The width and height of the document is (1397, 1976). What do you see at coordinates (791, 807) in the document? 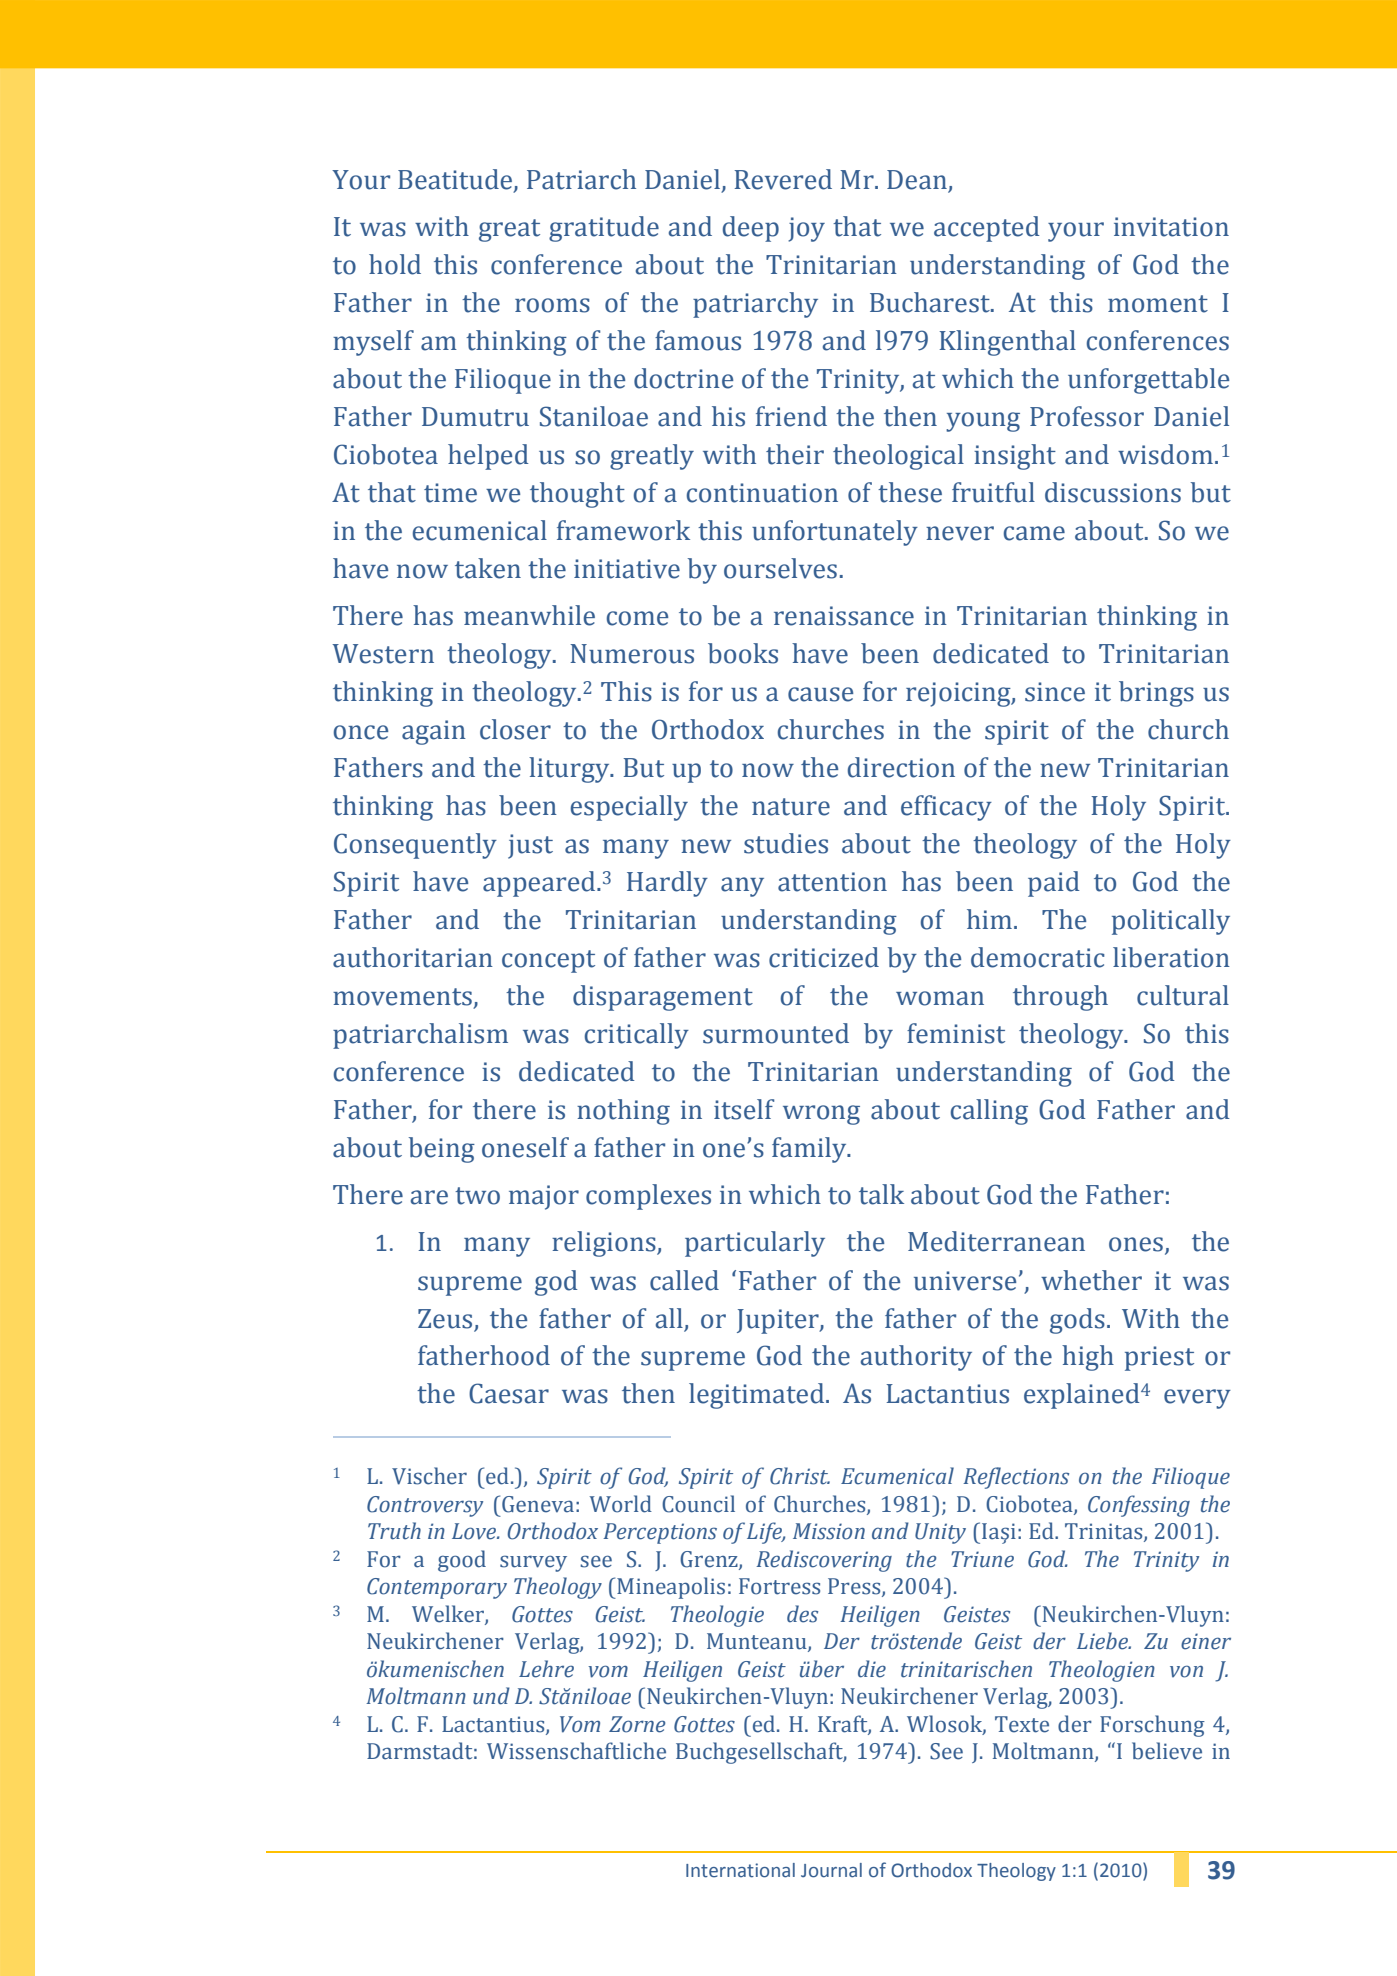
I see `nature` at bounding box center [791, 807].
